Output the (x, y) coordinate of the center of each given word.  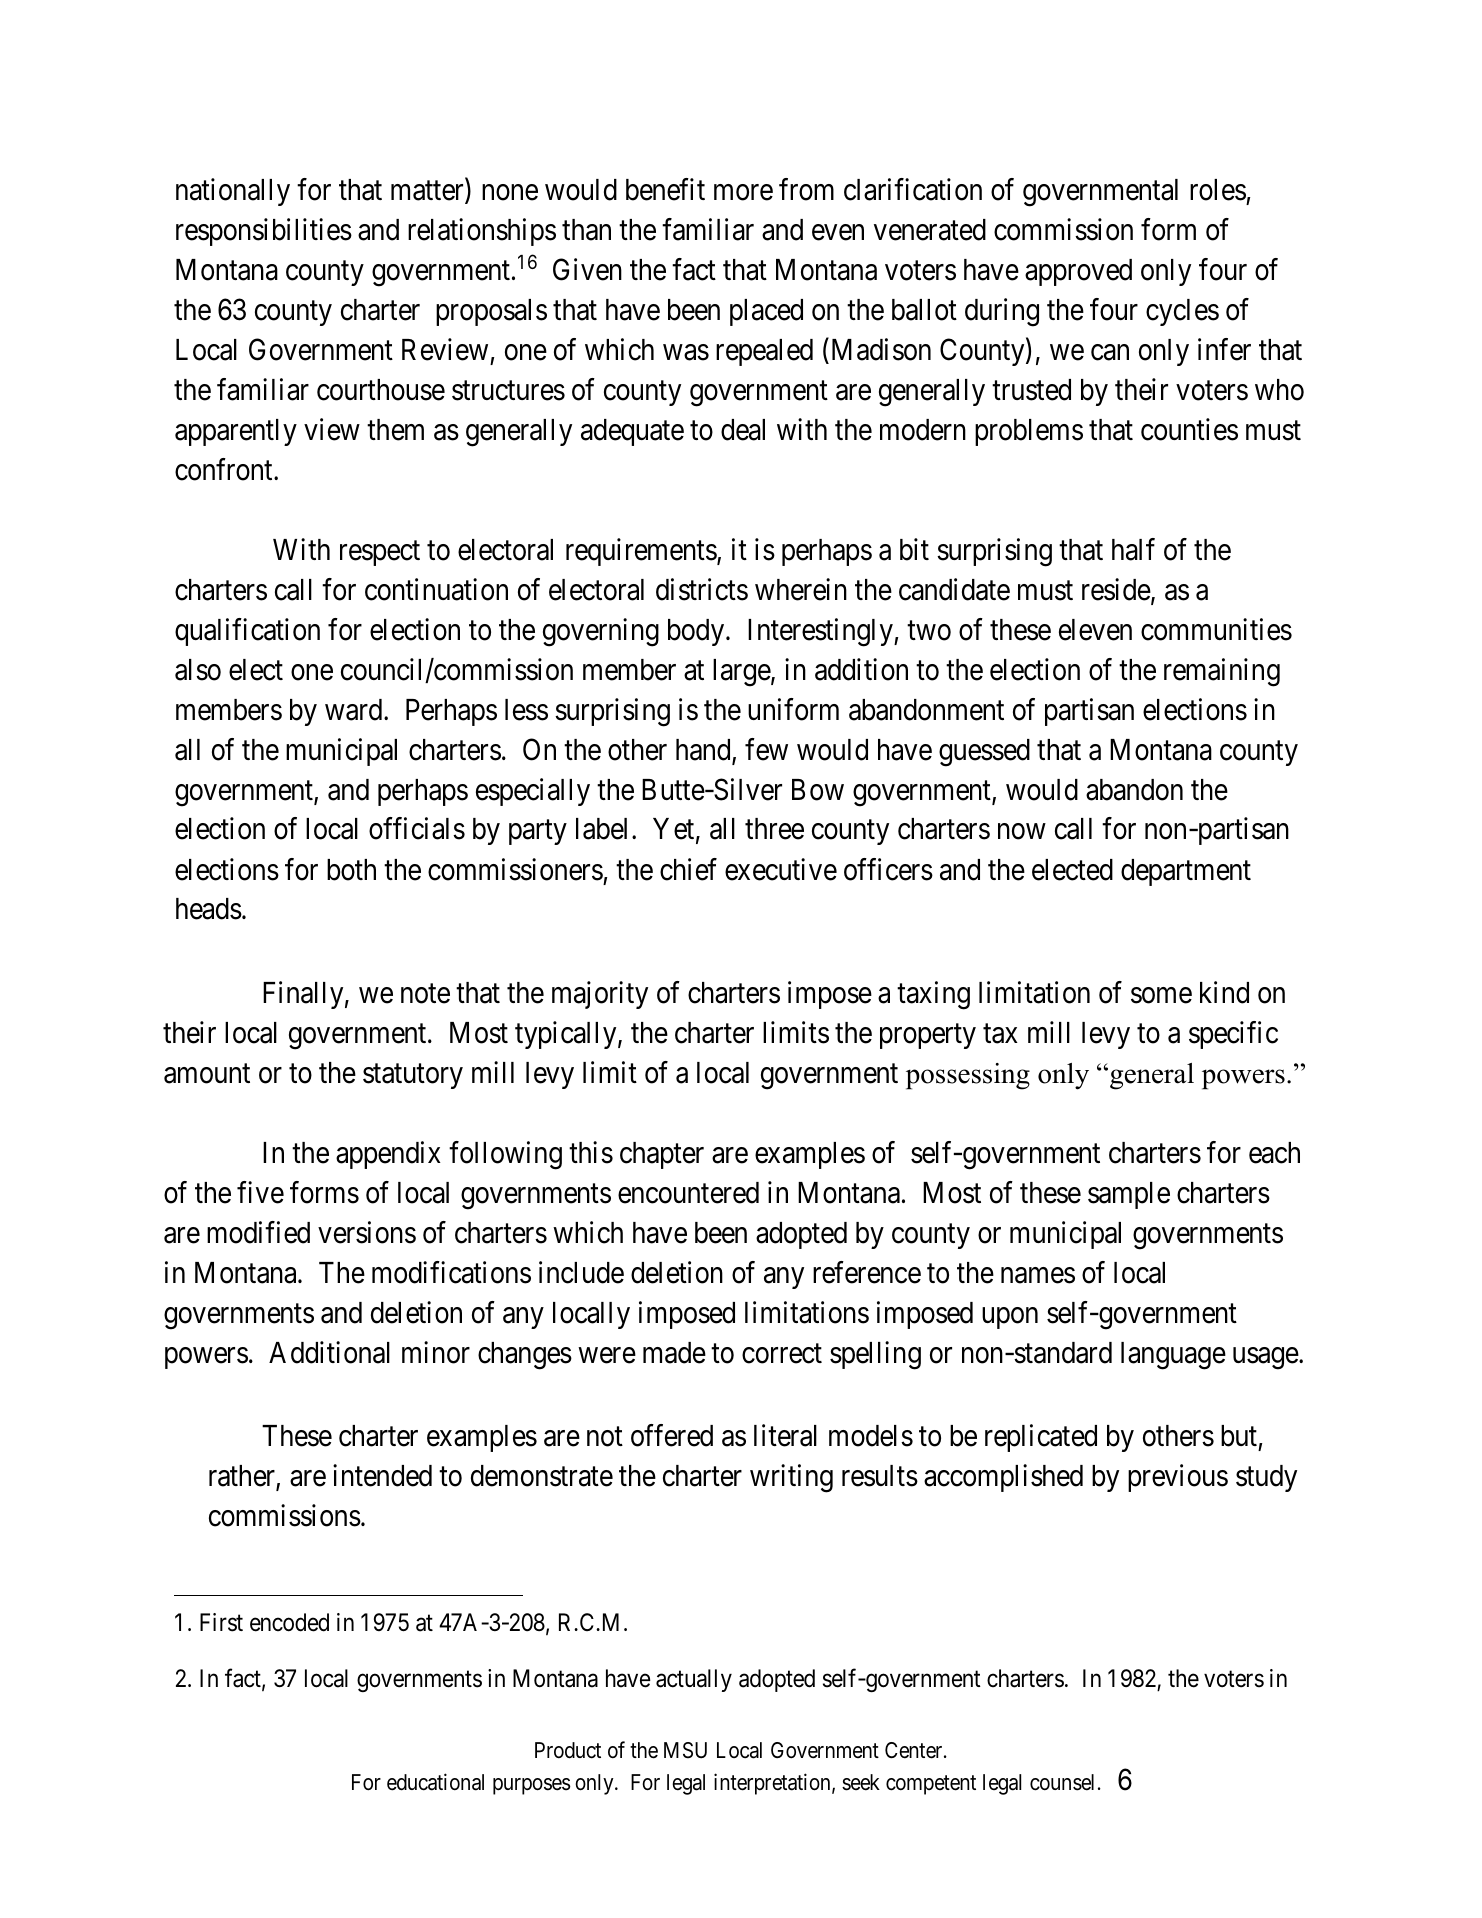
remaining (1222, 672)
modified (258, 1232)
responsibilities (264, 232)
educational (435, 1782)
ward (355, 710)
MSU (685, 1750)
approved (1078, 272)
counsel (1062, 1782)
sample (1129, 1195)
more (743, 193)
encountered (688, 1193)
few (766, 749)
